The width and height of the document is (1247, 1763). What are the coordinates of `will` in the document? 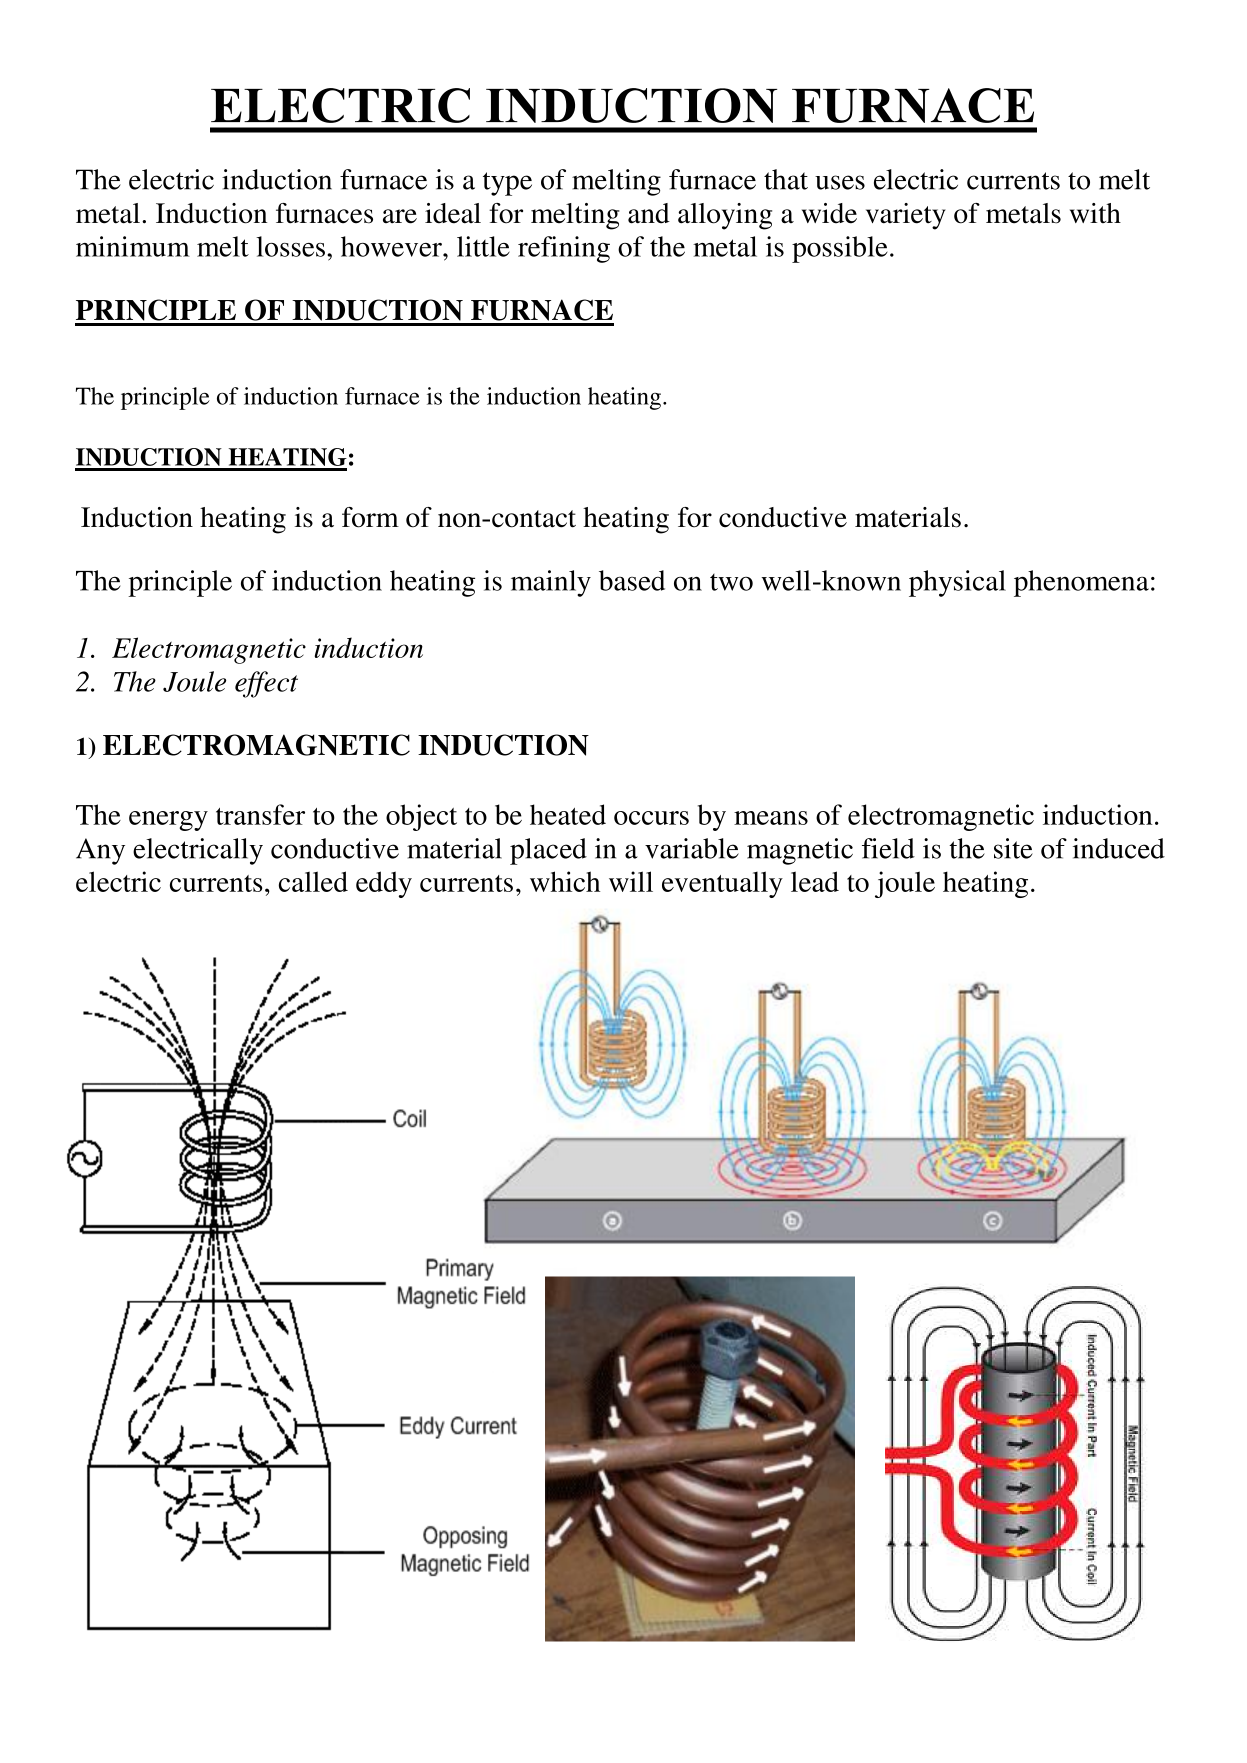 It's located at (631, 881).
